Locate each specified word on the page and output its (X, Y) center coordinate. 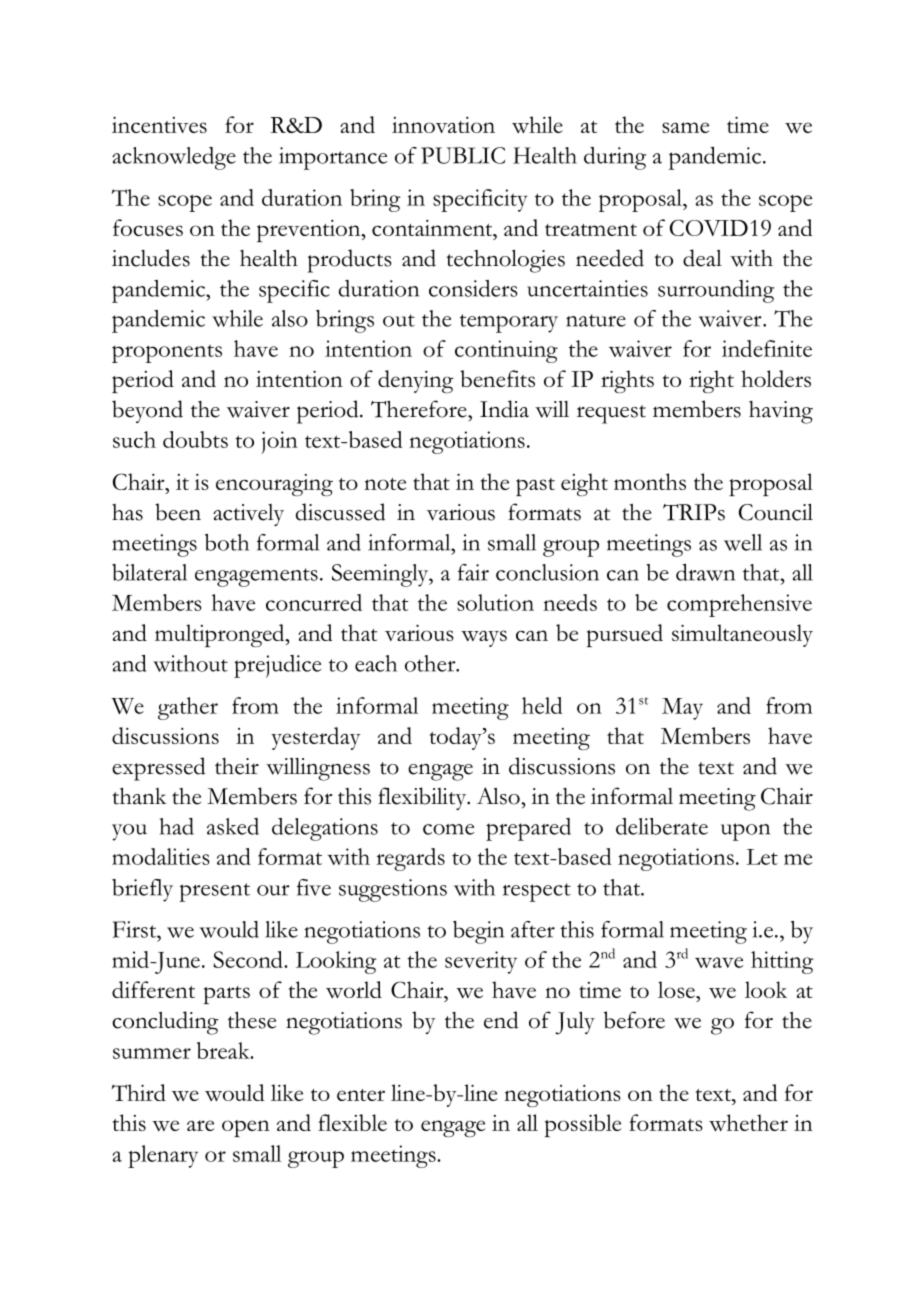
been (178, 512)
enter (361, 1095)
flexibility (423, 798)
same (685, 127)
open (246, 1128)
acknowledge (174, 158)
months (650, 481)
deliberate (662, 826)
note (385, 484)
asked (233, 826)
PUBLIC (463, 155)
